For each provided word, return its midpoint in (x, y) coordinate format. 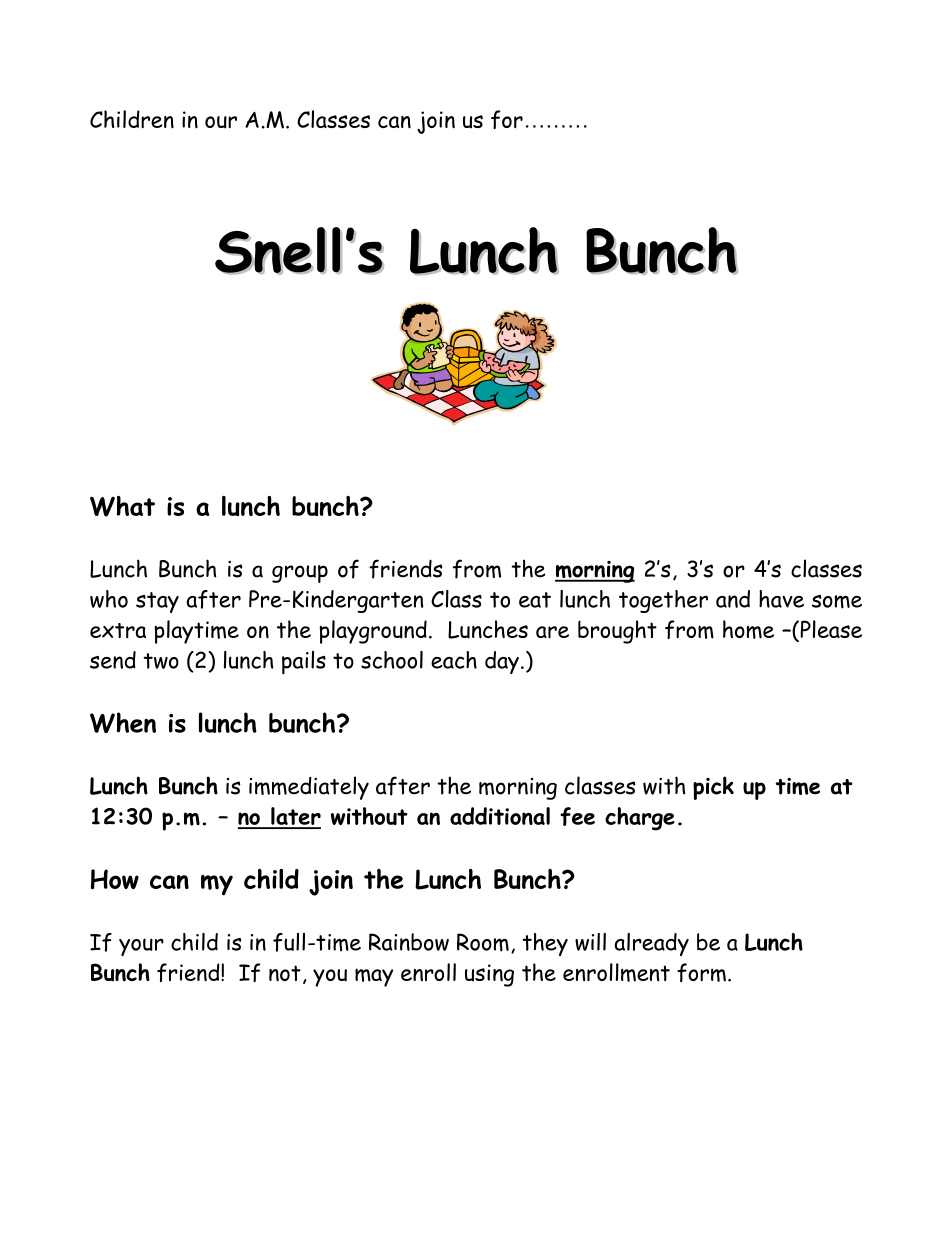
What (122, 506)
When (123, 722)
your (141, 947)
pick (713, 788)
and (733, 599)
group (300, 574)
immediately (309, 788)
